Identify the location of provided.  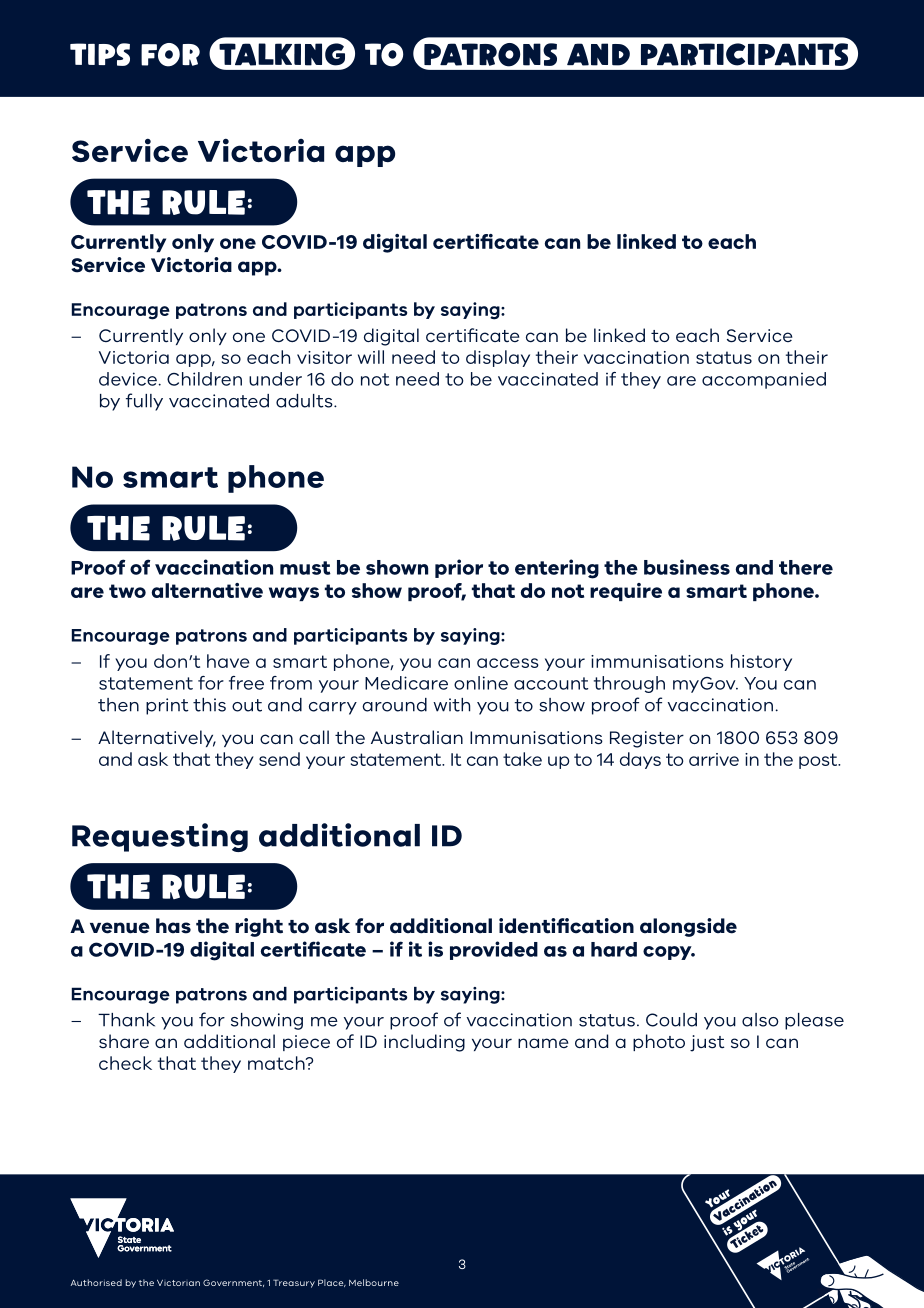
(494, 950).
